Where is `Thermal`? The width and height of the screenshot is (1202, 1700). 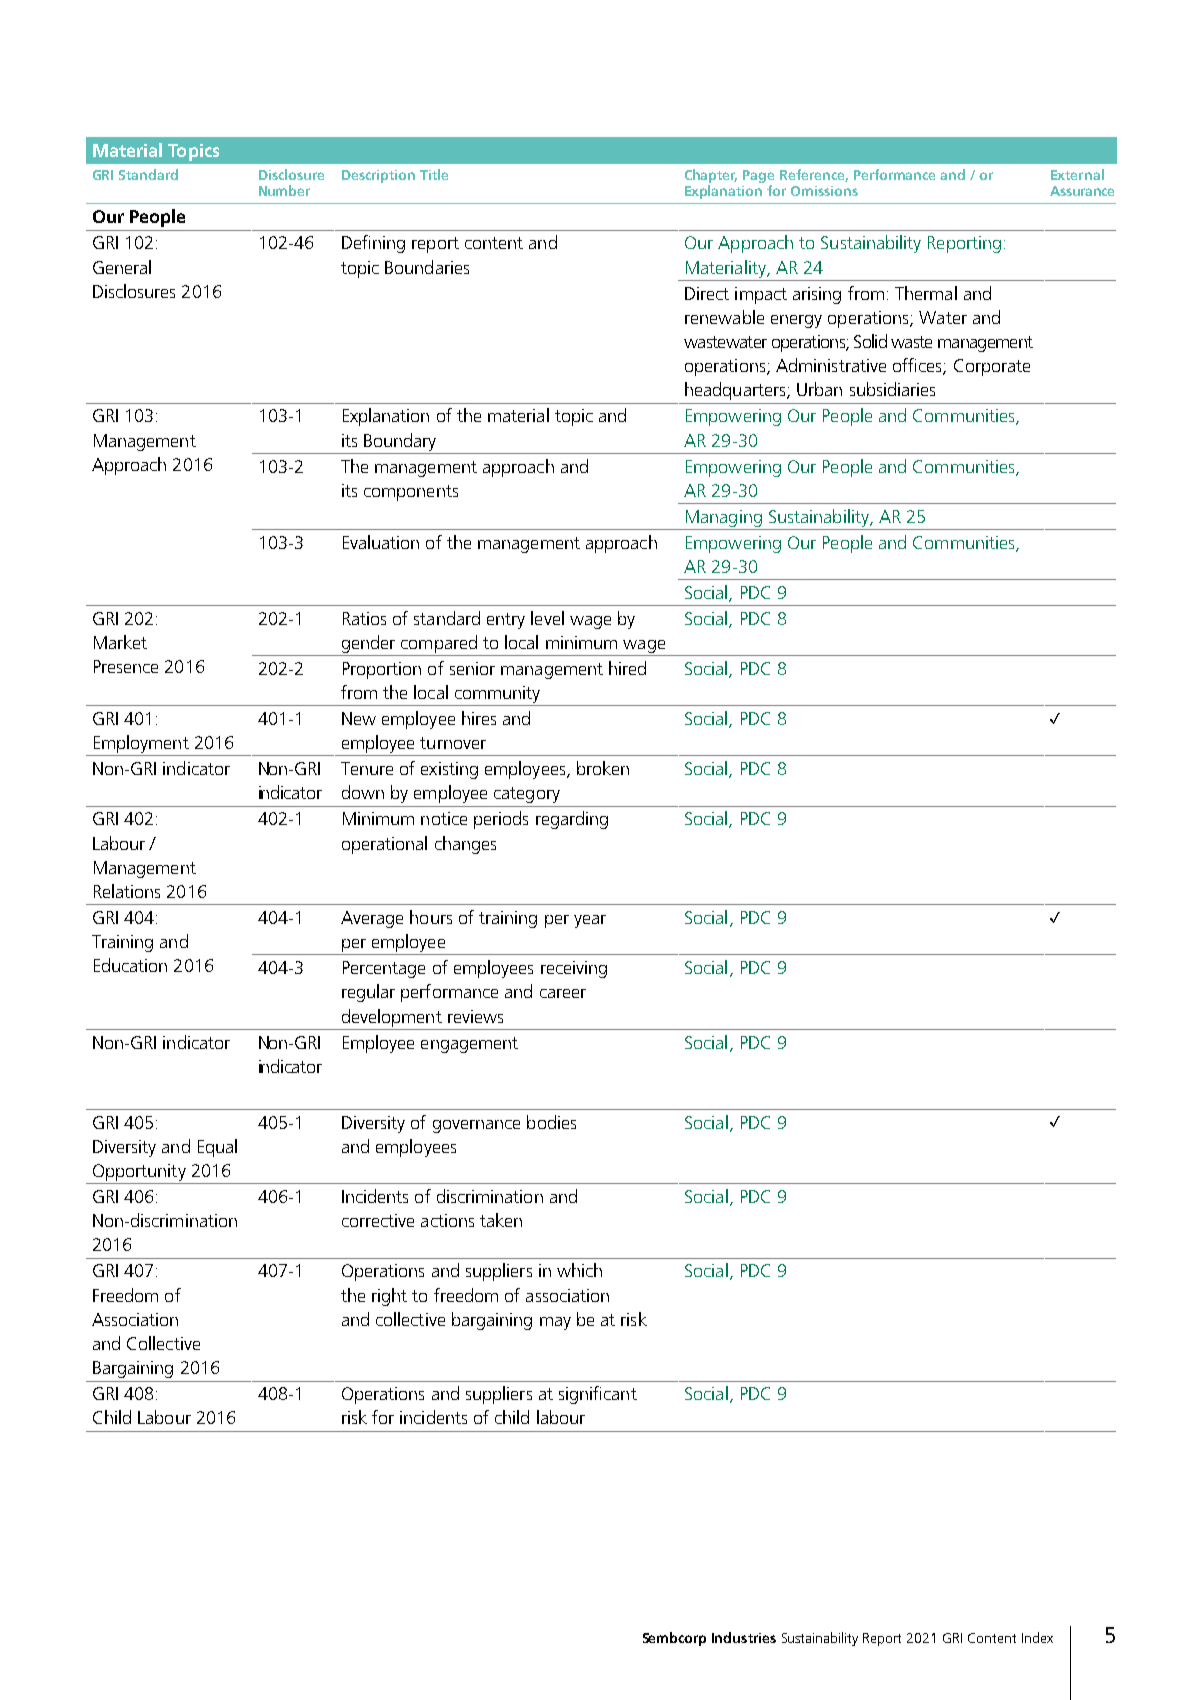
Thermal is located at coordinates (926, 293).
